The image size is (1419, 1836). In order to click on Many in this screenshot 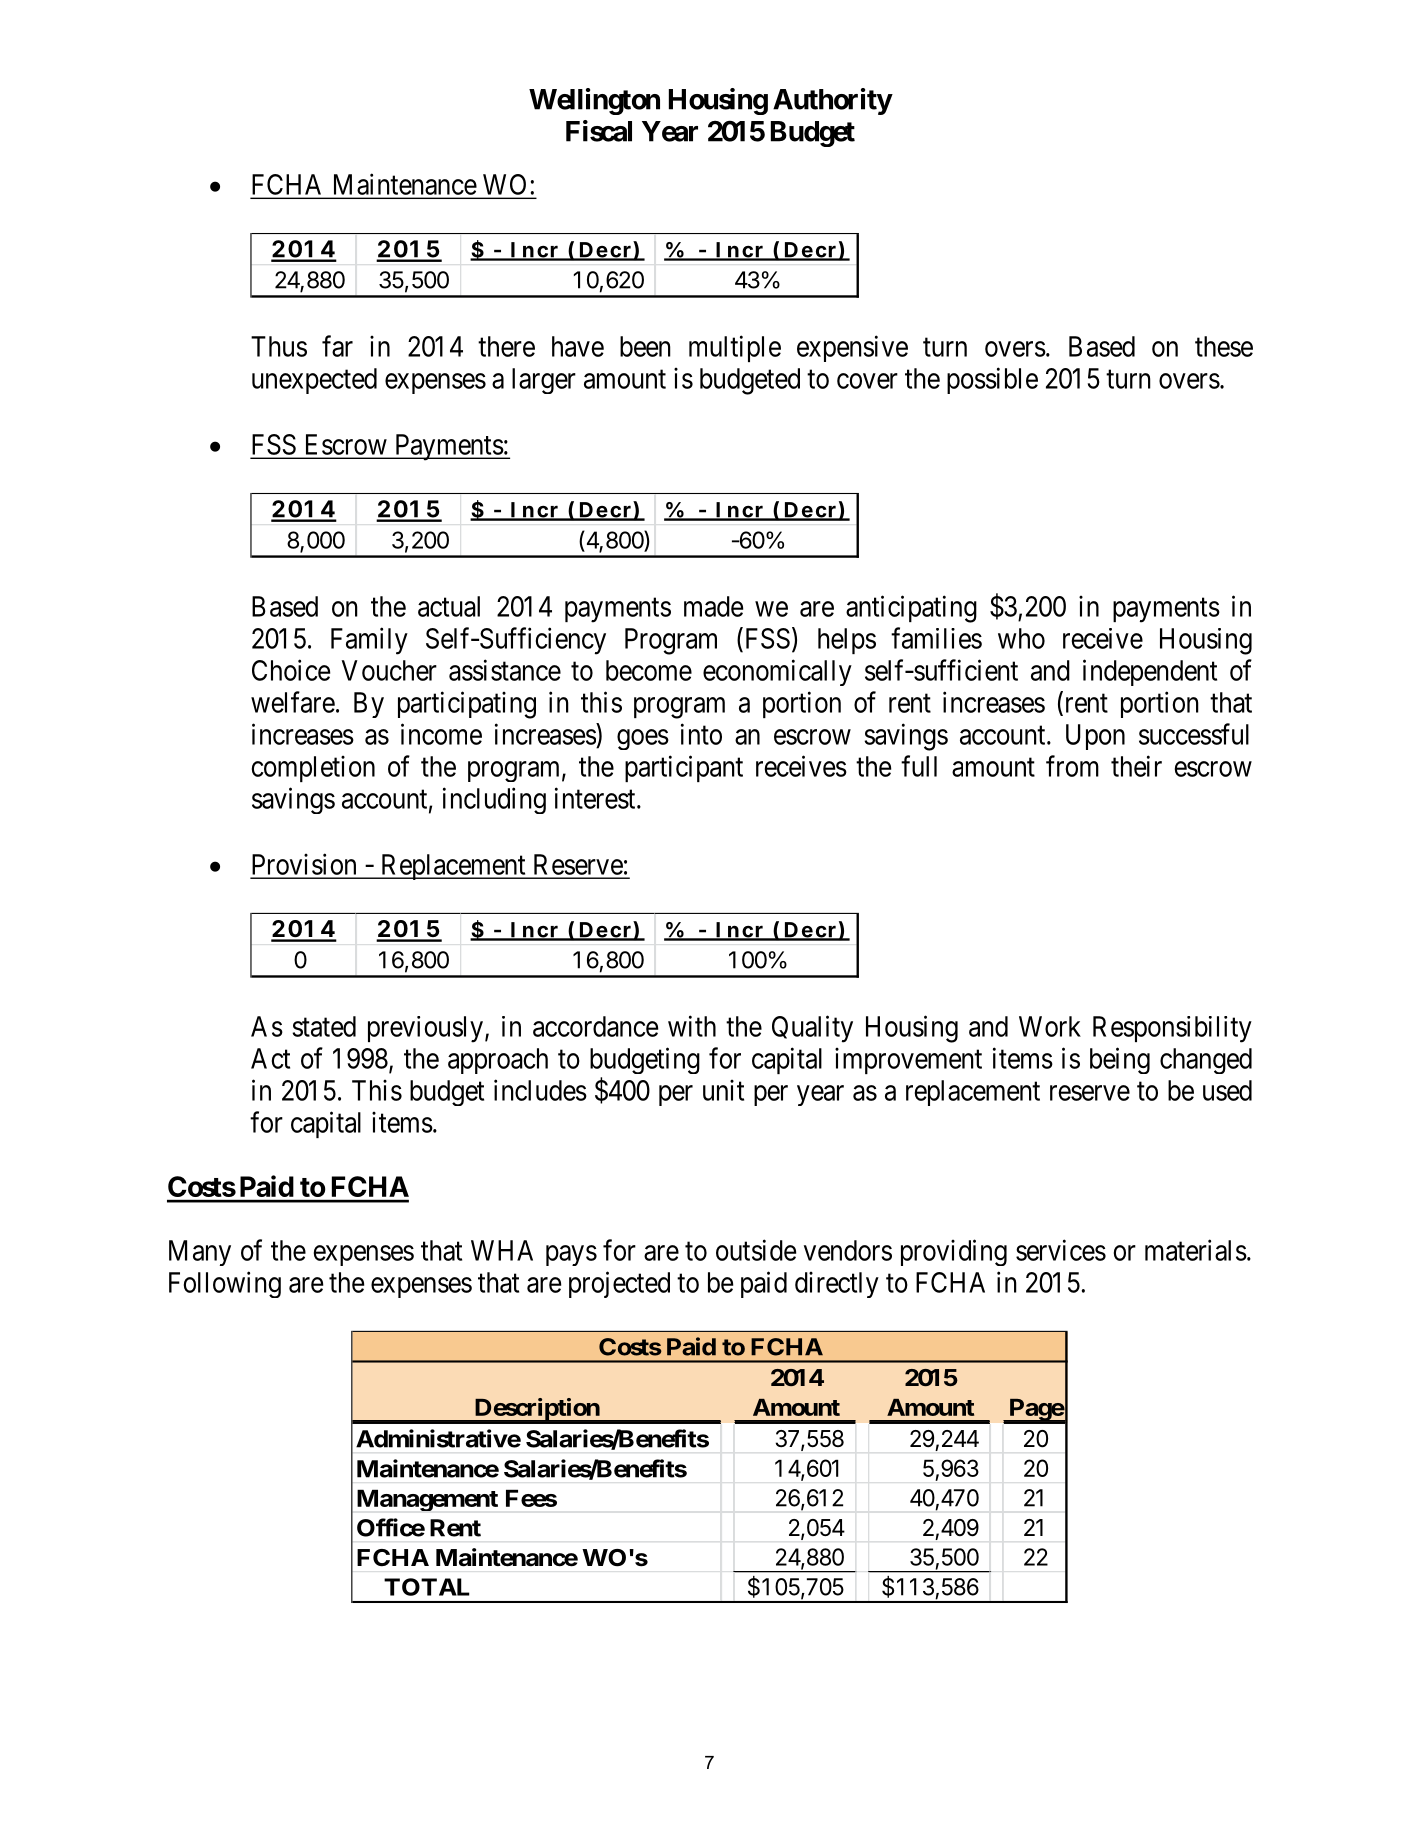, I will do `click(200, 1253)`.
